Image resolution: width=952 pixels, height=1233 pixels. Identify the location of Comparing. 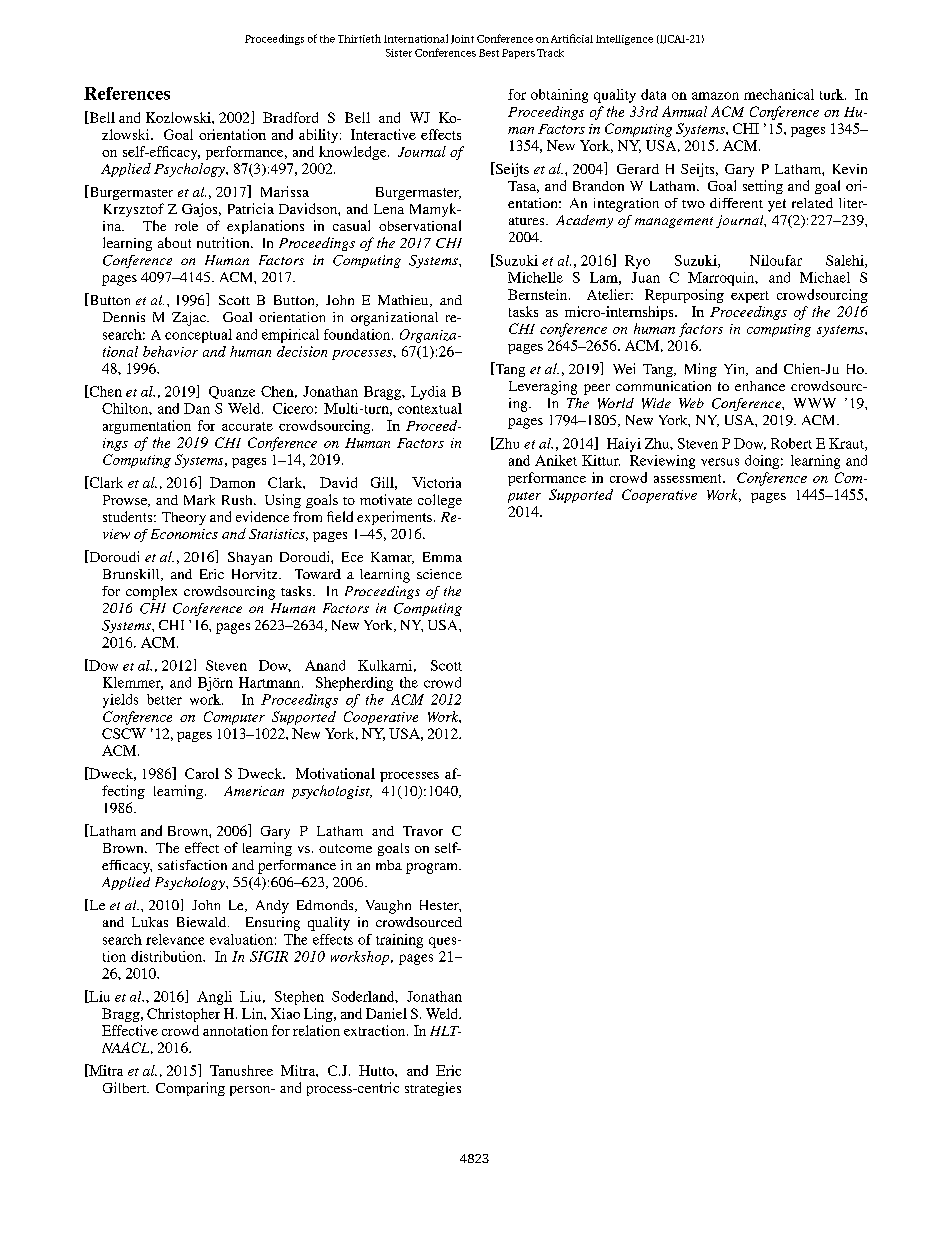
(190, 1089).
